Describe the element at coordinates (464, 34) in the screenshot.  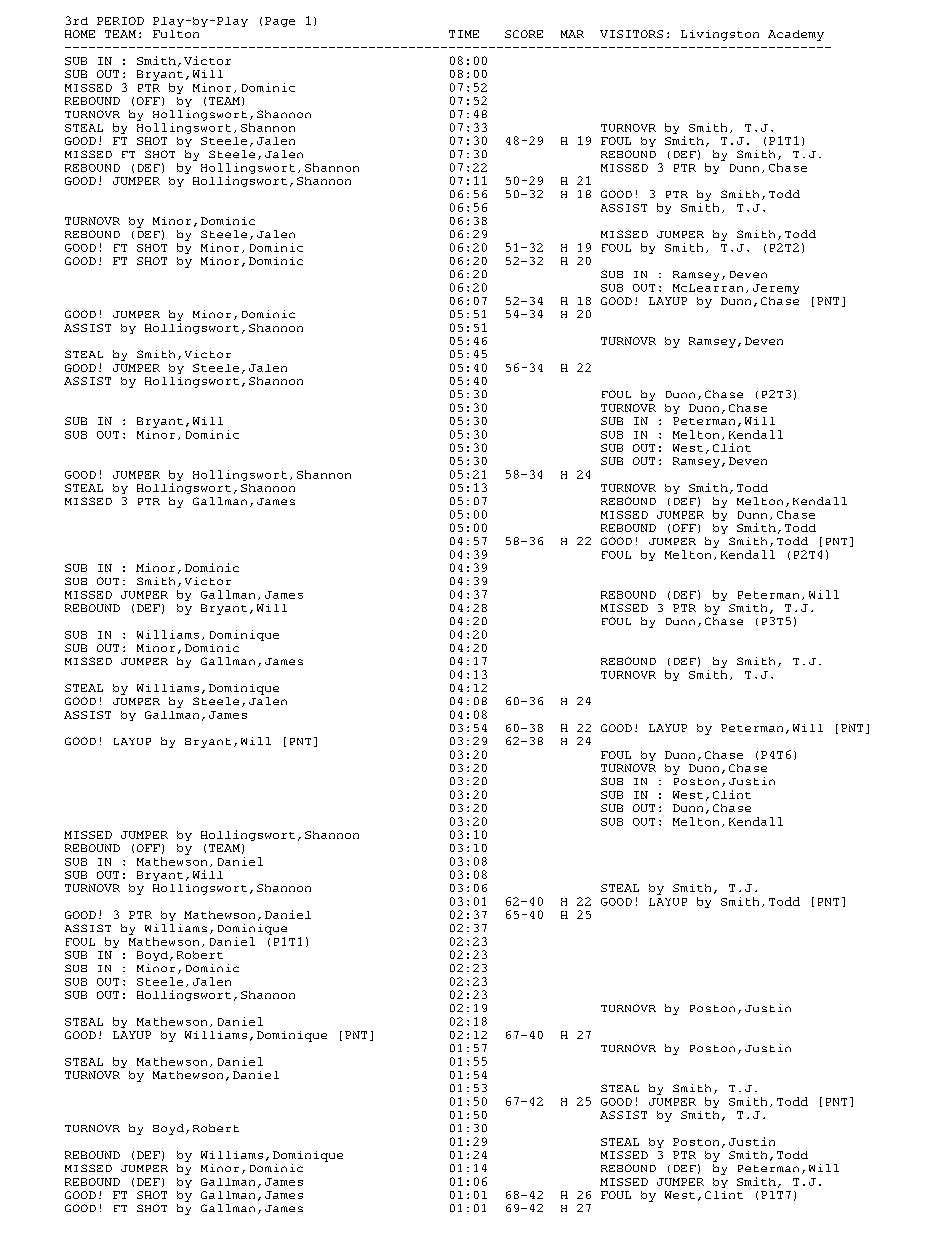
I see `TIME` at that location.
